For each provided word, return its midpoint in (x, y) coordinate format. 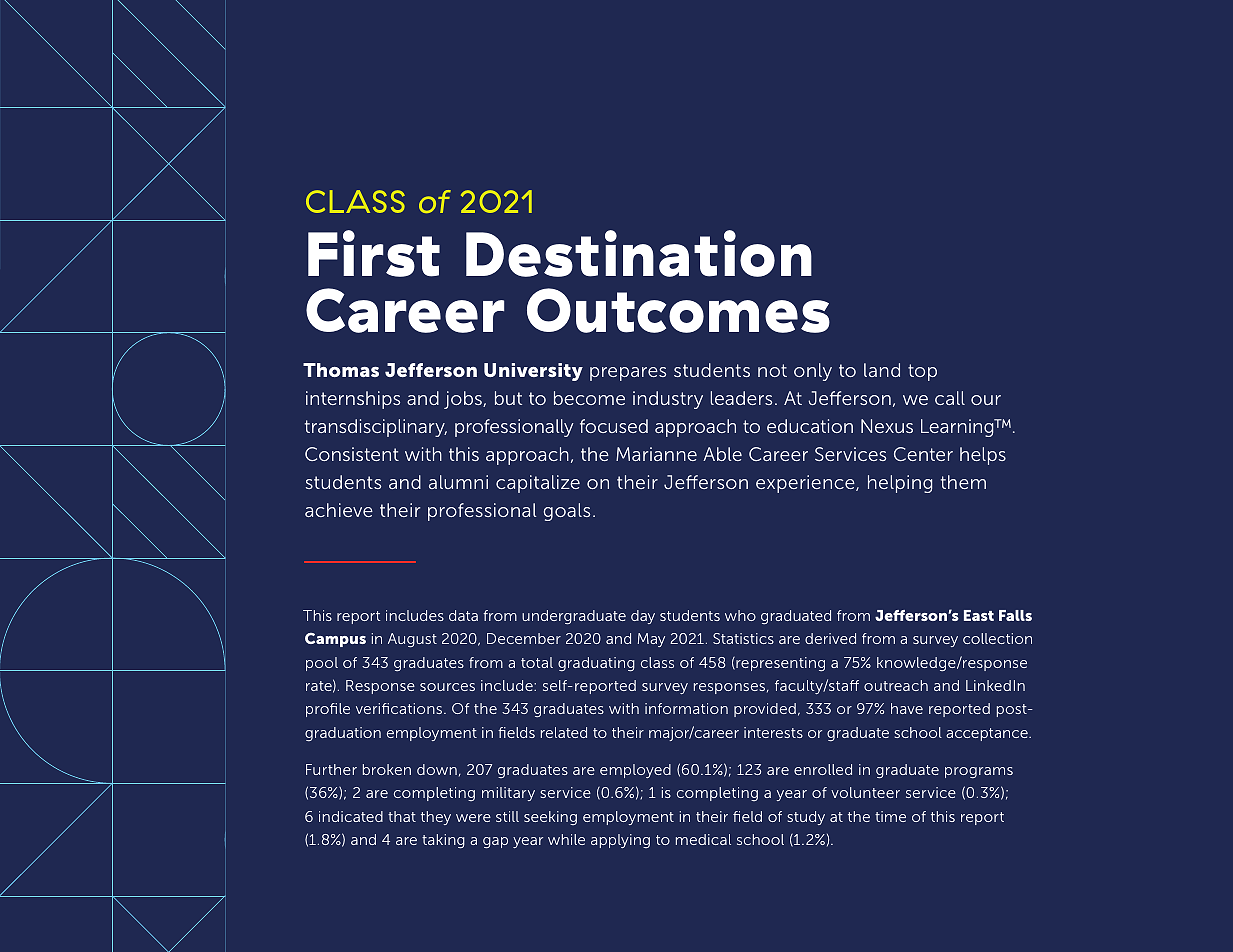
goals (567, 512)
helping (900, 484)
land (882, 370)
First (374, 253)
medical (703, 839)
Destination (639, 253)
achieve (339, 510)
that (402, 816)
